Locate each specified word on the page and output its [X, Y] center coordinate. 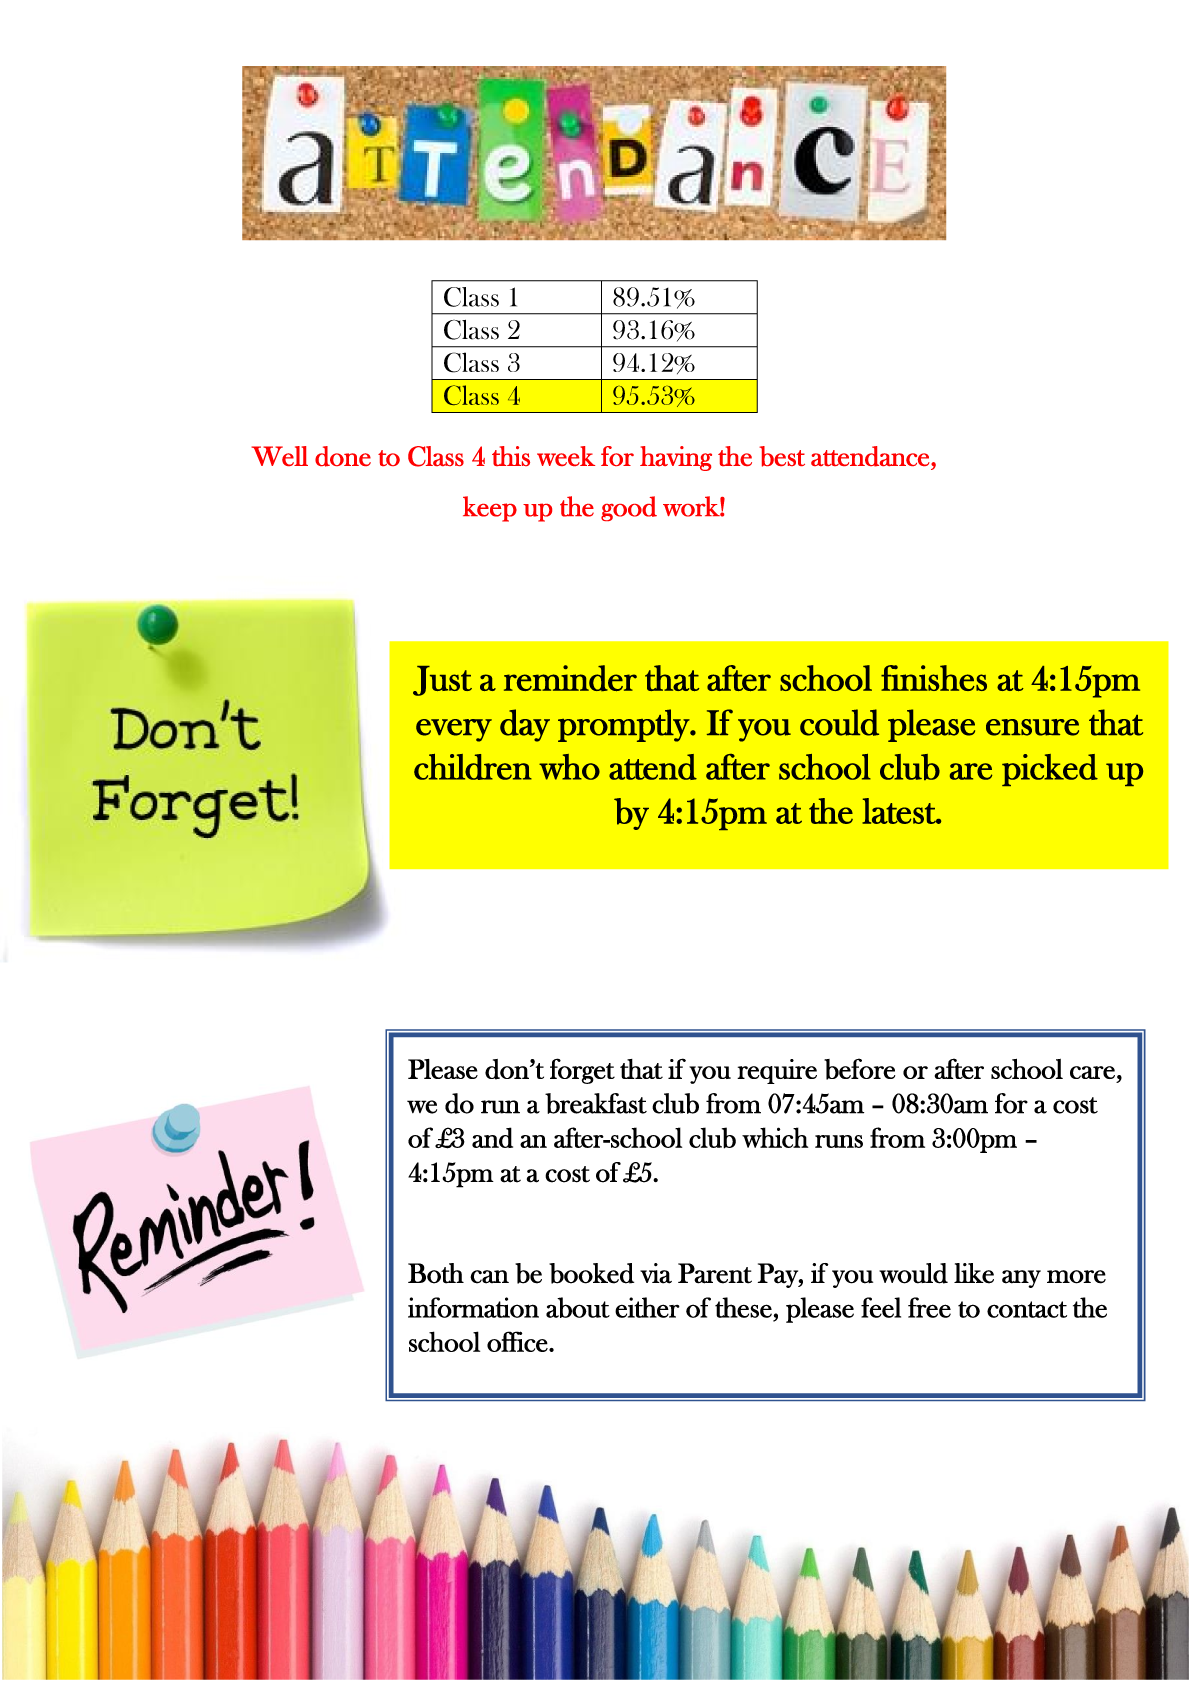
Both [436, 1273]
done [343, 456]
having [676, 458]
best [782, 456]
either [647, 1307]
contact [1027, 1309]
